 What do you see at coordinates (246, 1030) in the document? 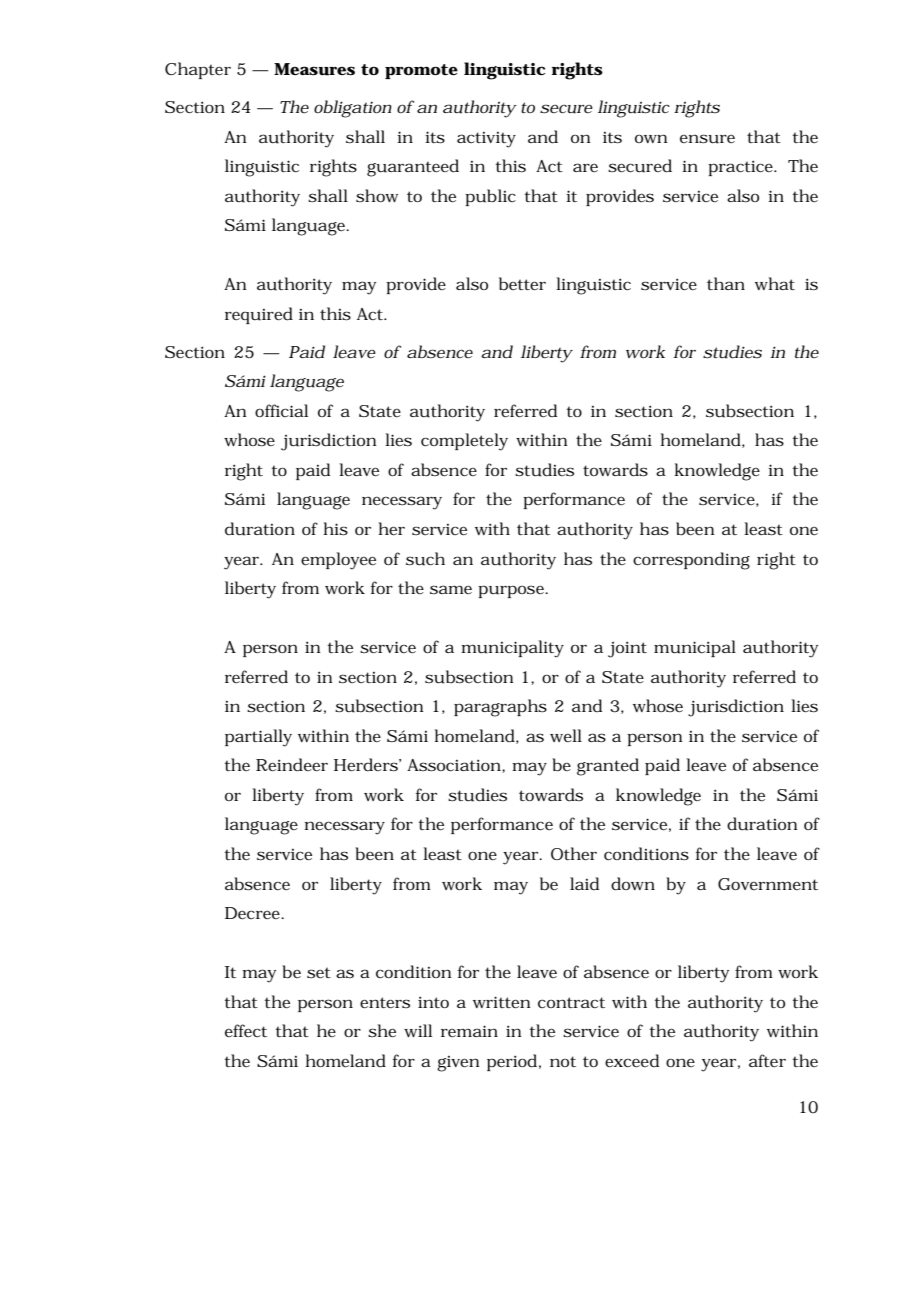
I see `effect` at bounding box center [246, 1030].
